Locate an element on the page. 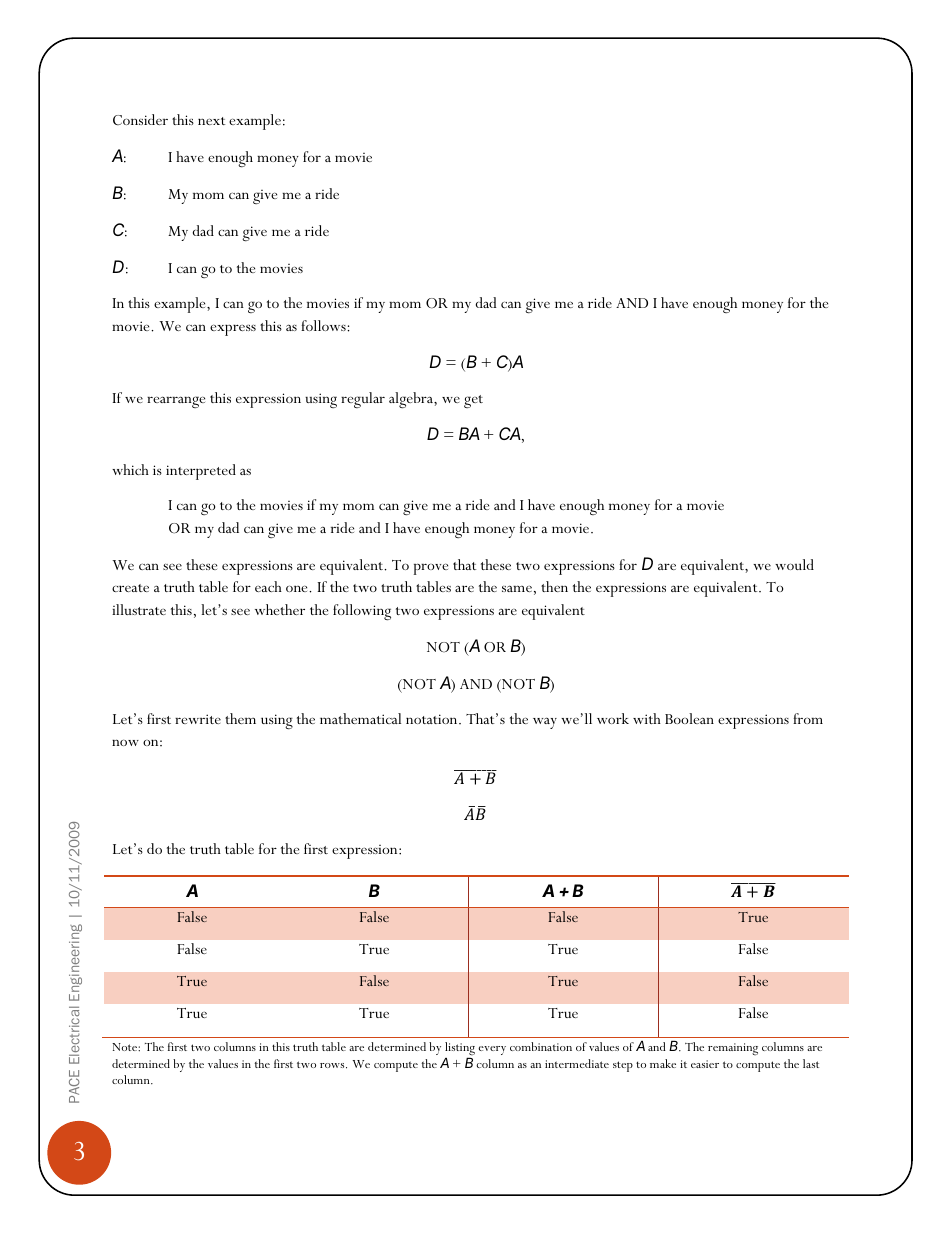  Note is located at coordinates (125, 1047).
